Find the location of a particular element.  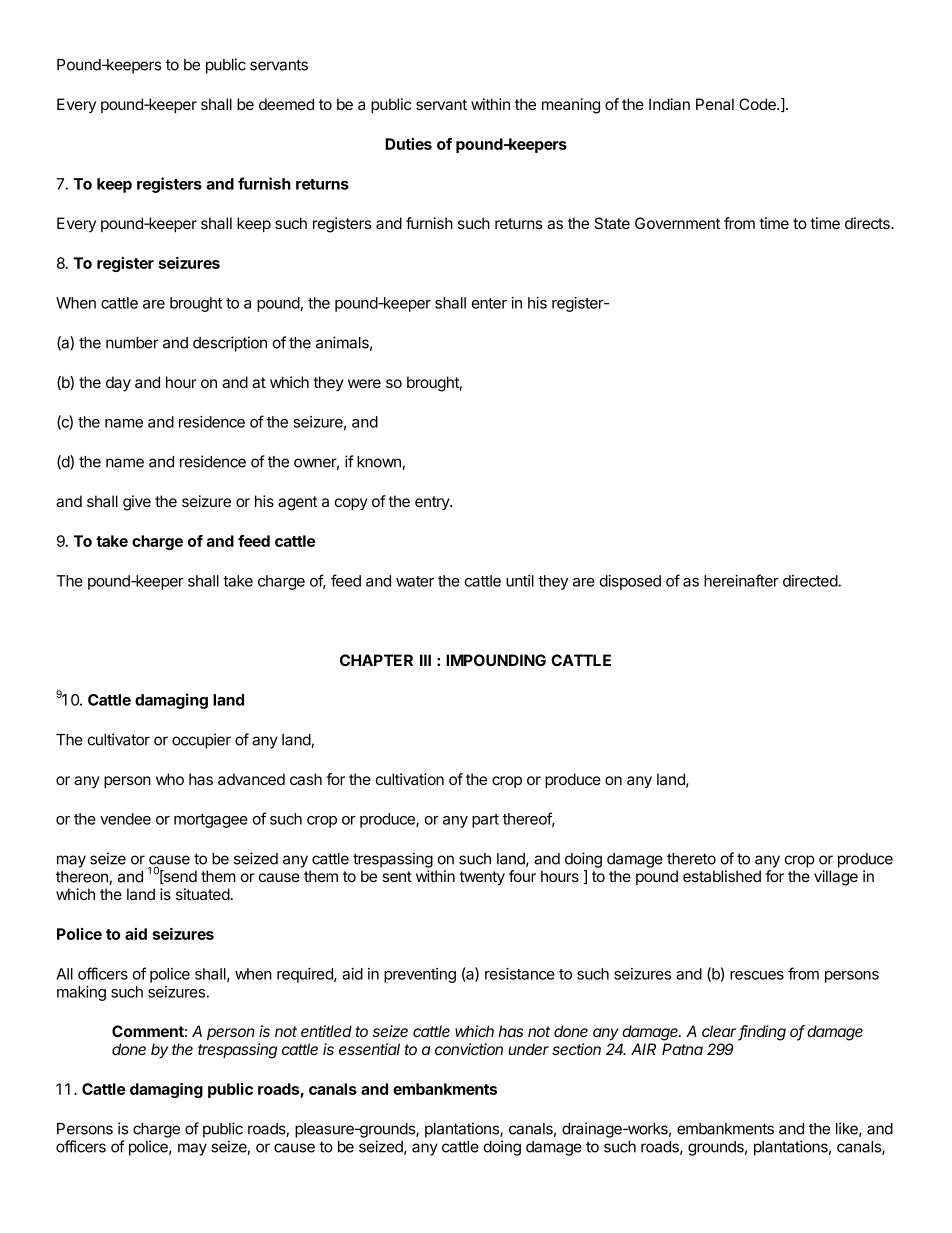

Code is located at coordinates (758, 104).
